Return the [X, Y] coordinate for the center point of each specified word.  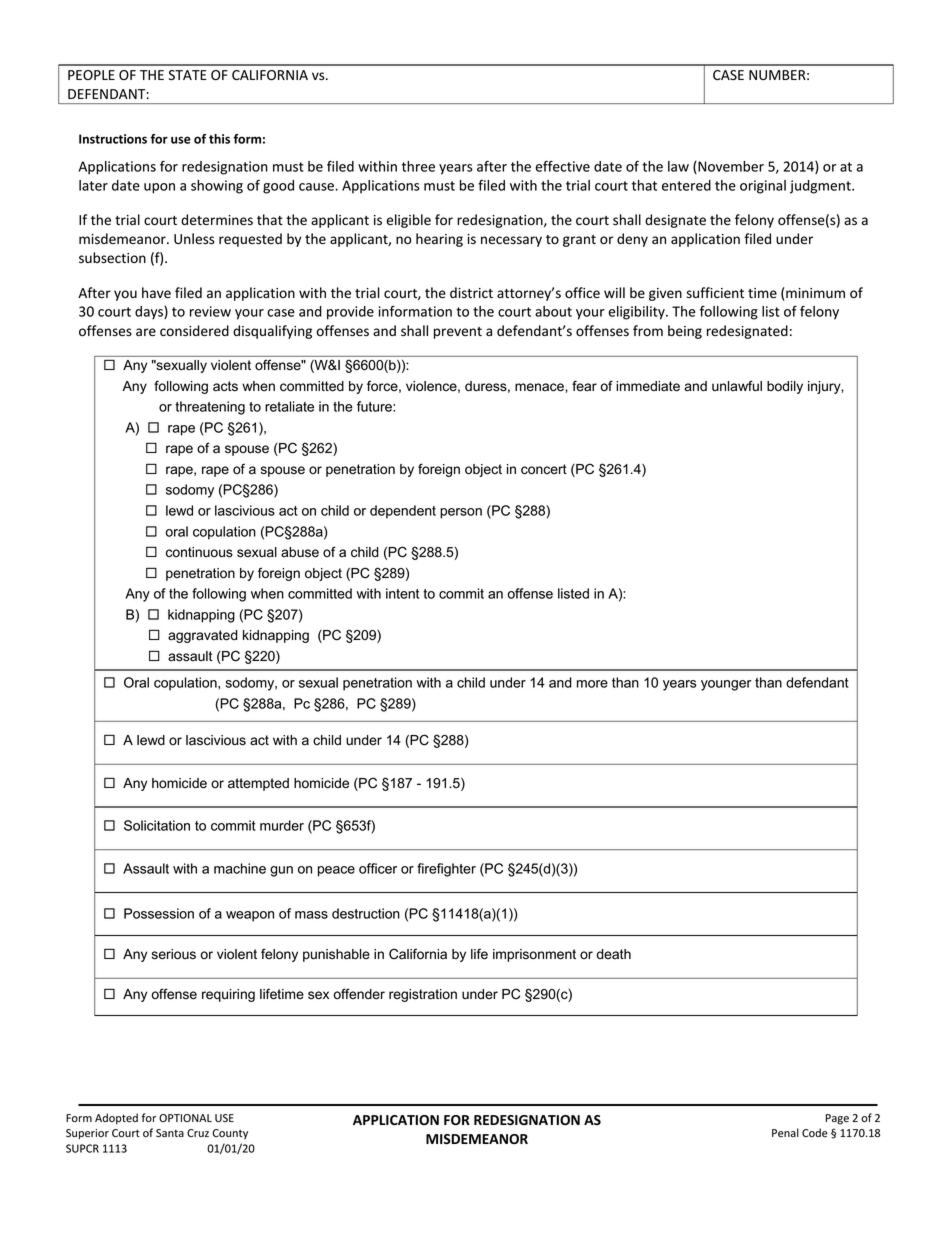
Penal [785, 1132]
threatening [210, 408]
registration [423, 995]
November [730, 167]
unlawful [737, 386]
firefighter [446, 870]
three [418, 166]
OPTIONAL [185, 1118]
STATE [188, 75]
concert [544, 469]
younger [726, 685]
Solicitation [157, 825]
